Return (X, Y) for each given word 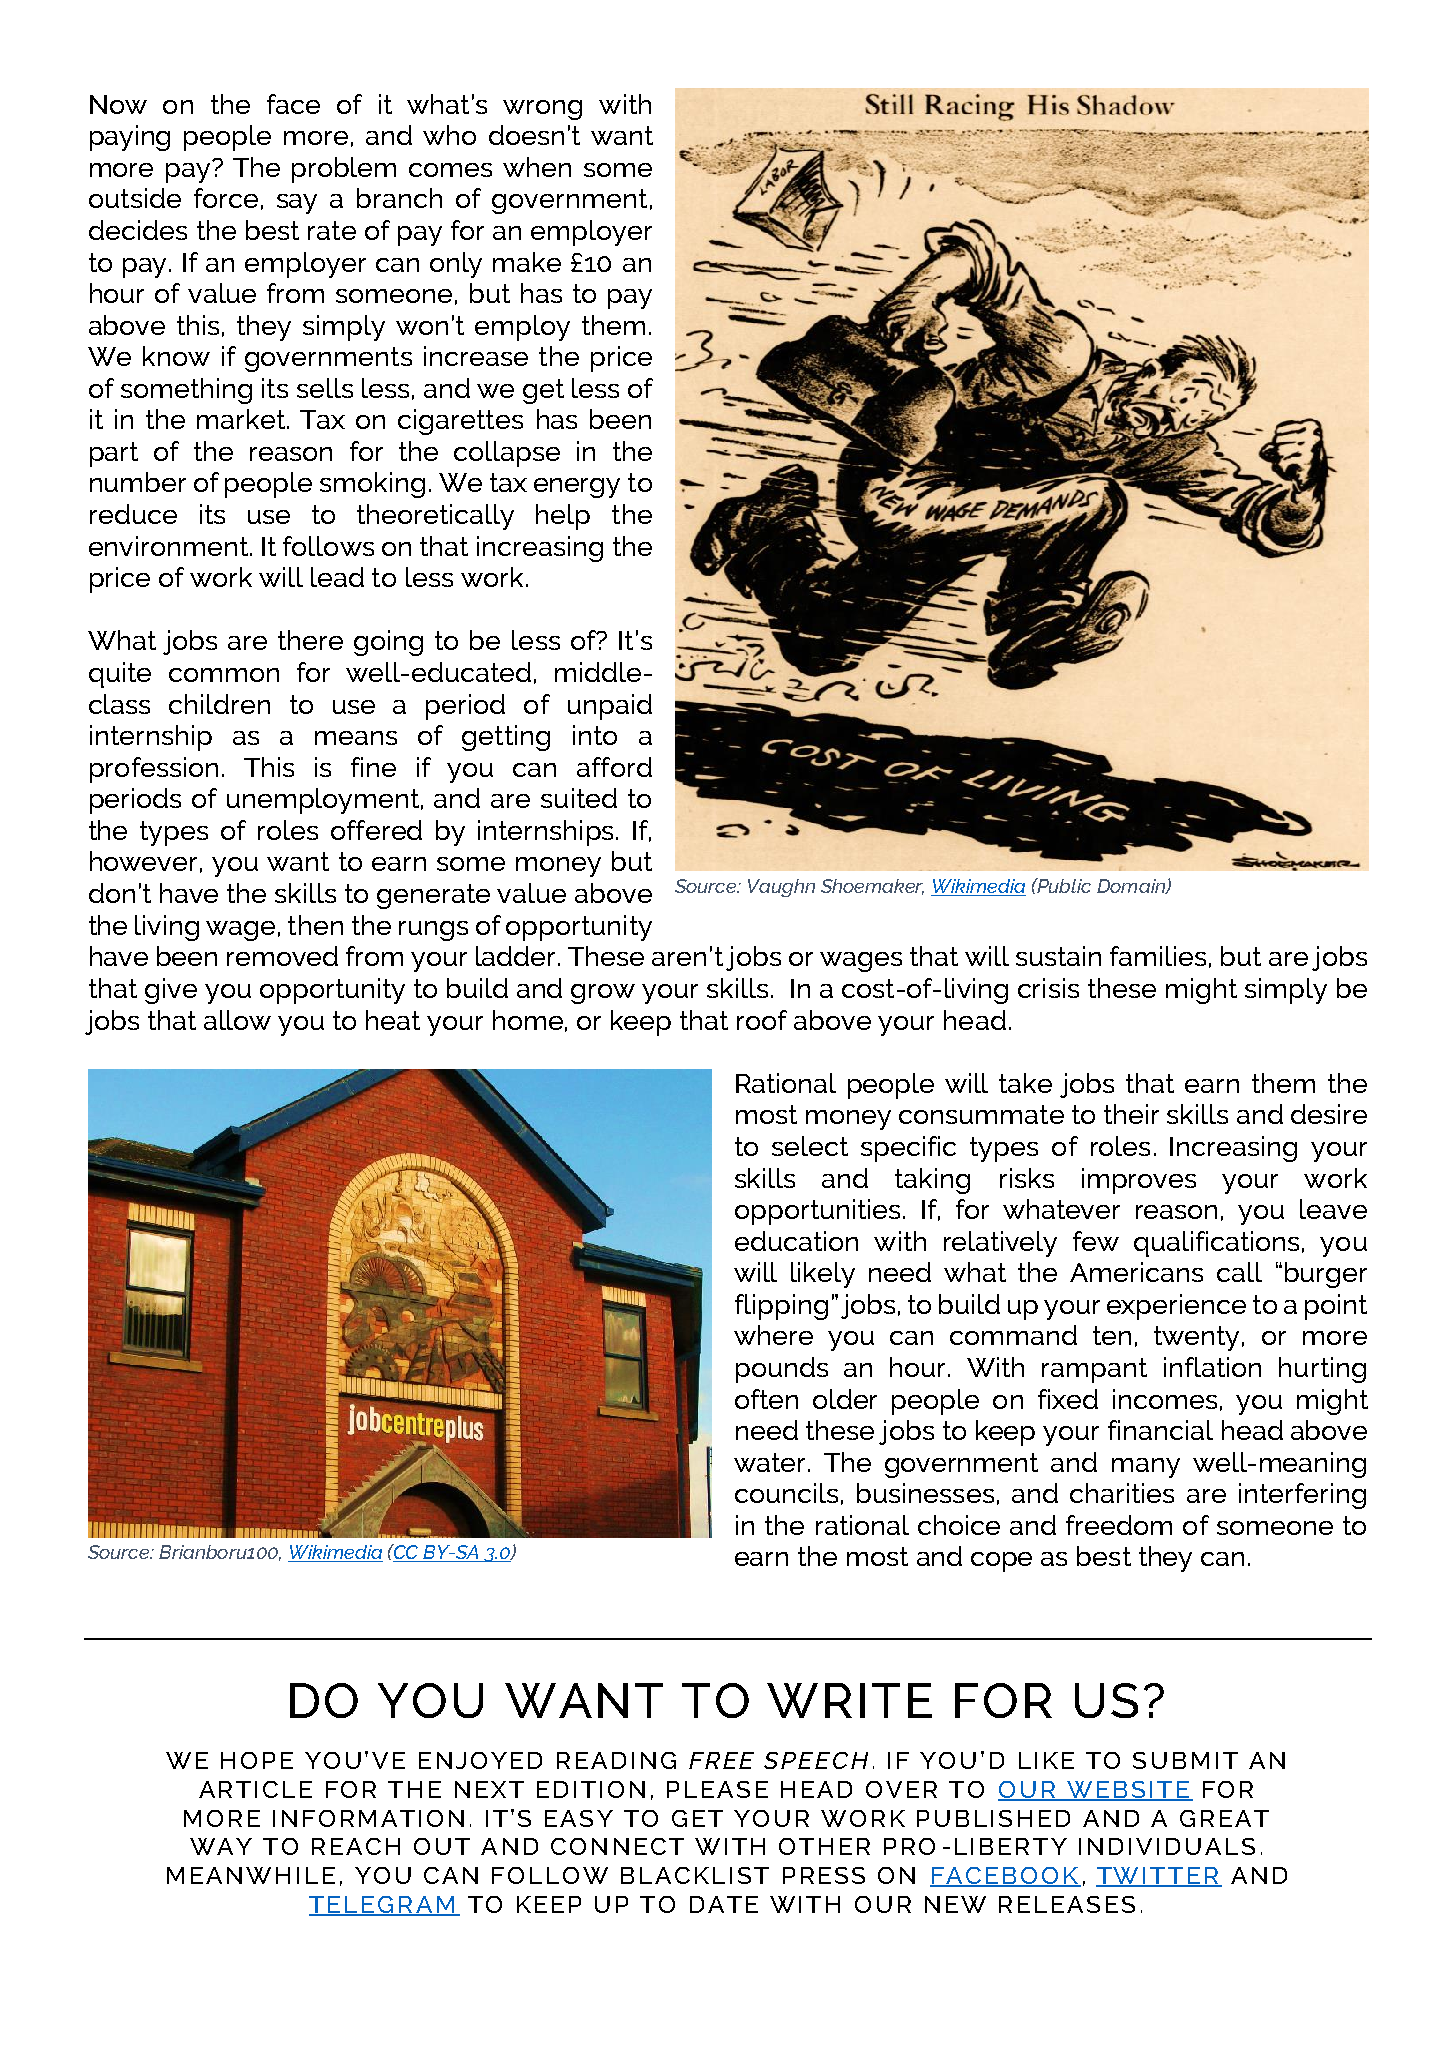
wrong (542, 110)
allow (237, 1020)
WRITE (849, 1700)
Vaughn (781, 888)
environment (170, 546)
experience (1176, 1307)
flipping (781, 1307)
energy (577, 488)
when (537, 167)
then (315, 925)
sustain (1058, 956)
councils (786, 1493)
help (563, 517)
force (226, 198)
